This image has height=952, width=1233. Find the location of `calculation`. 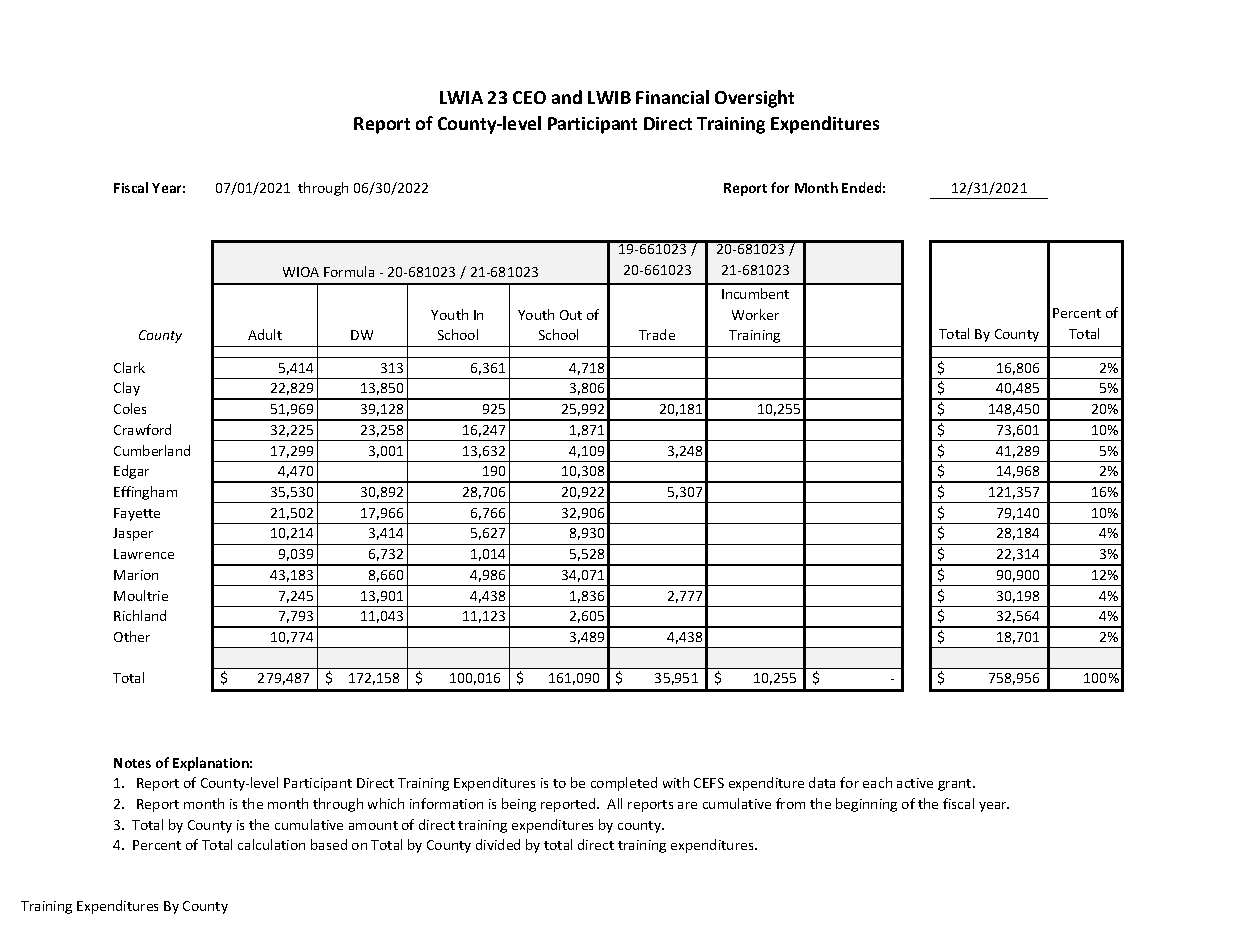

calculation is located at coordinates (271, 844).
